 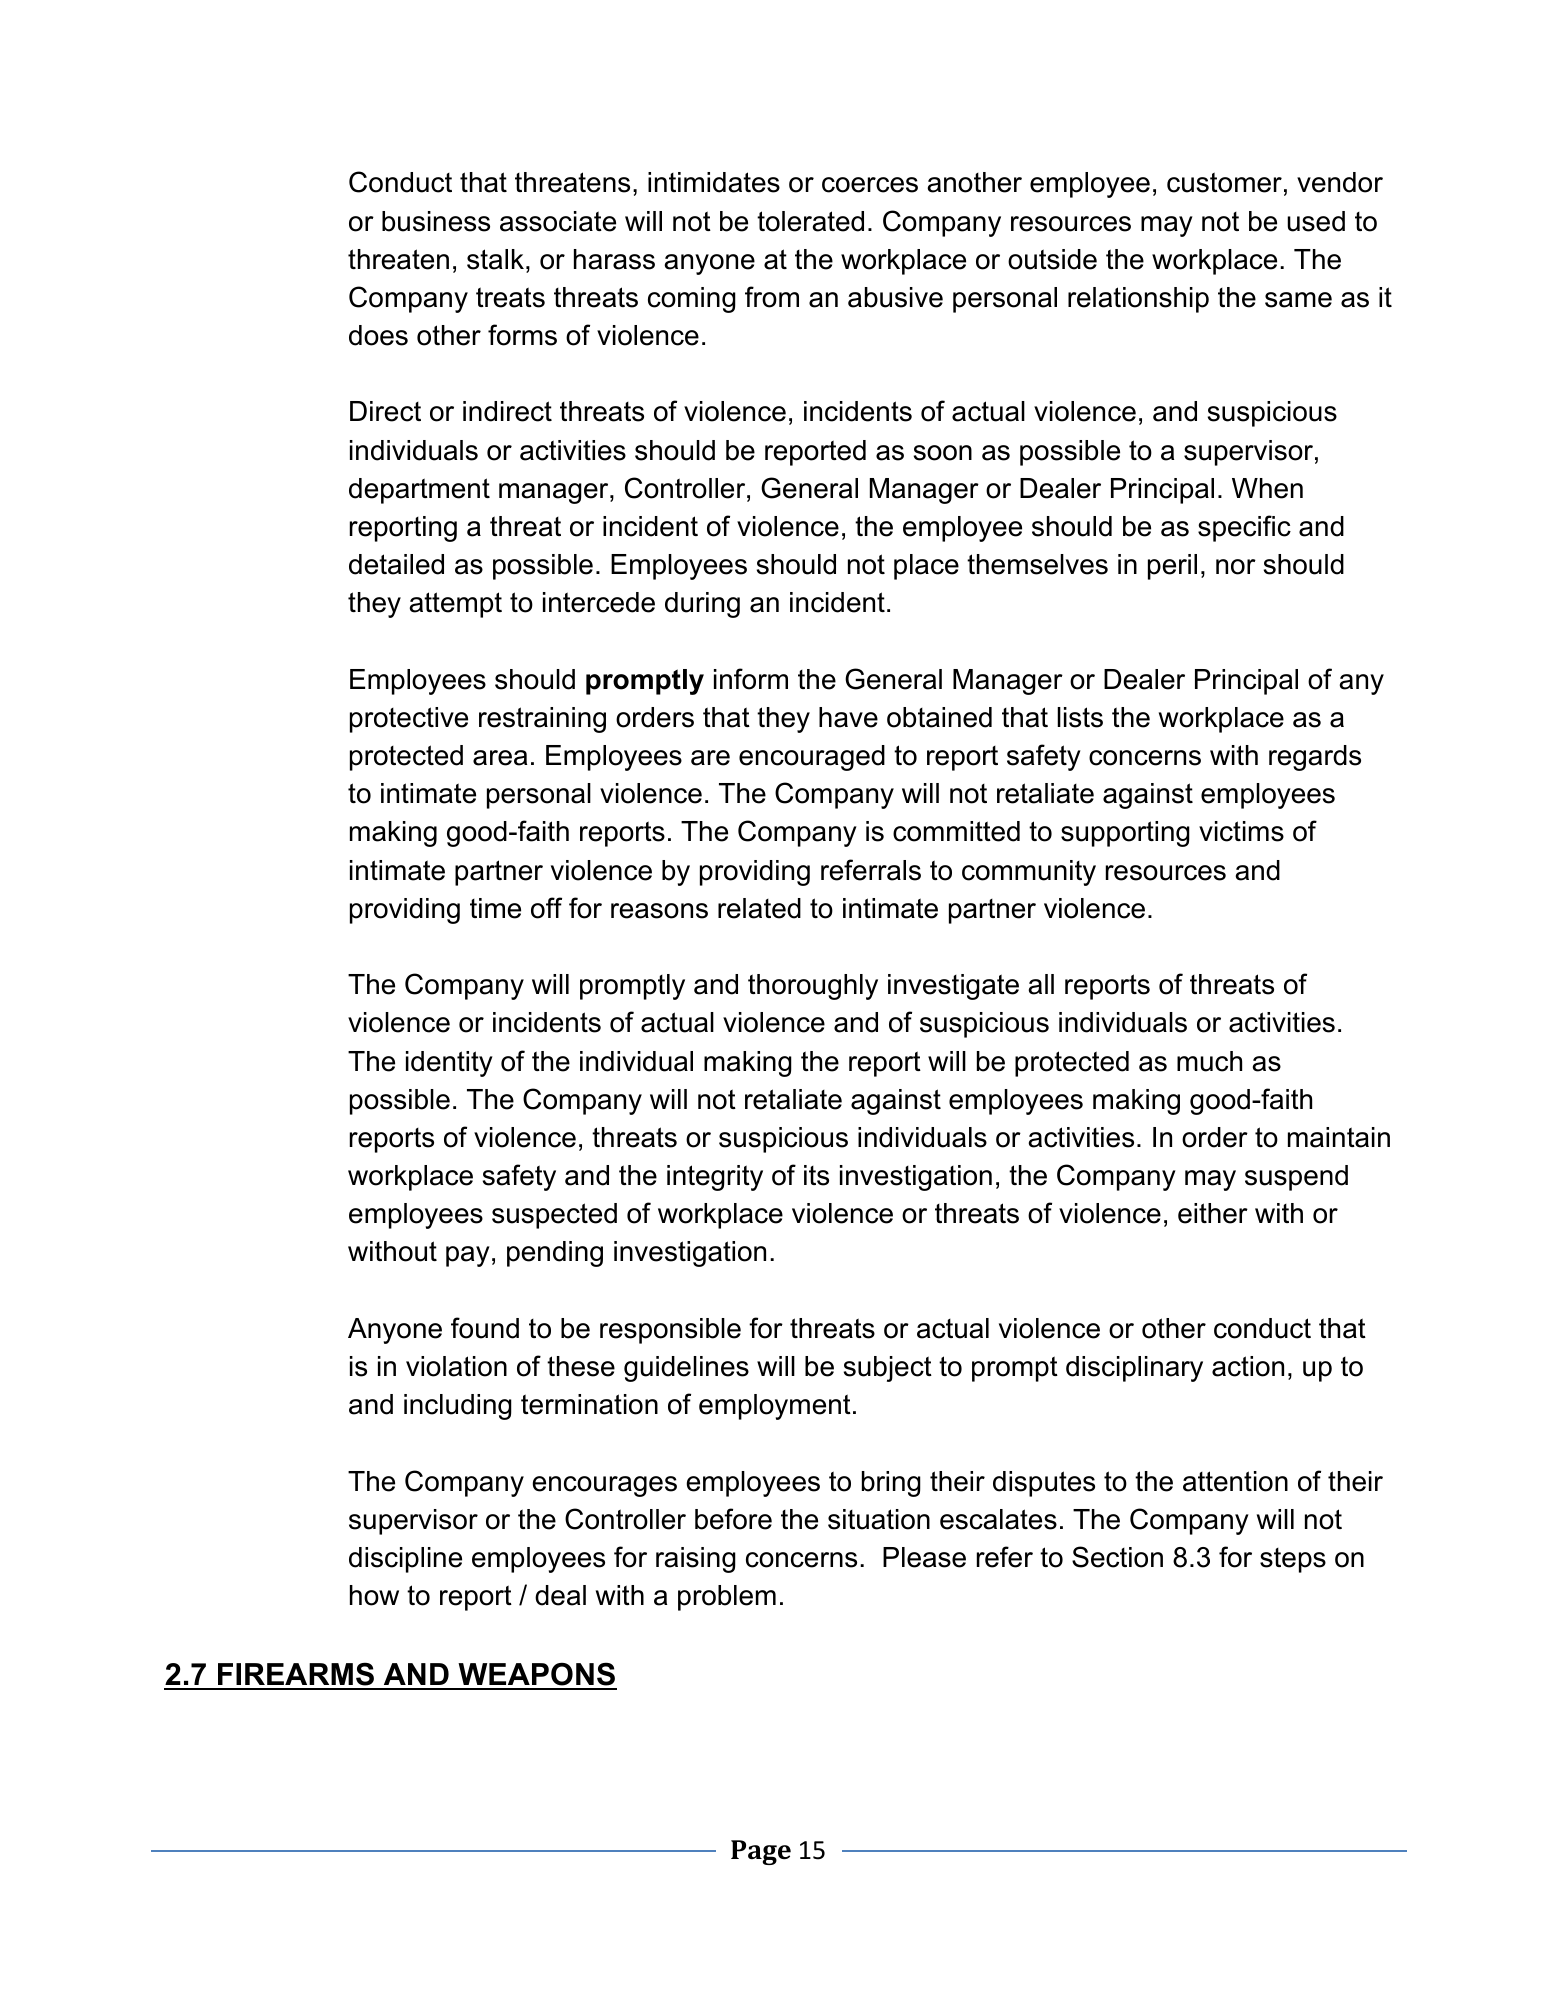 I want to click on nor, so click(x=1236, y=567).
